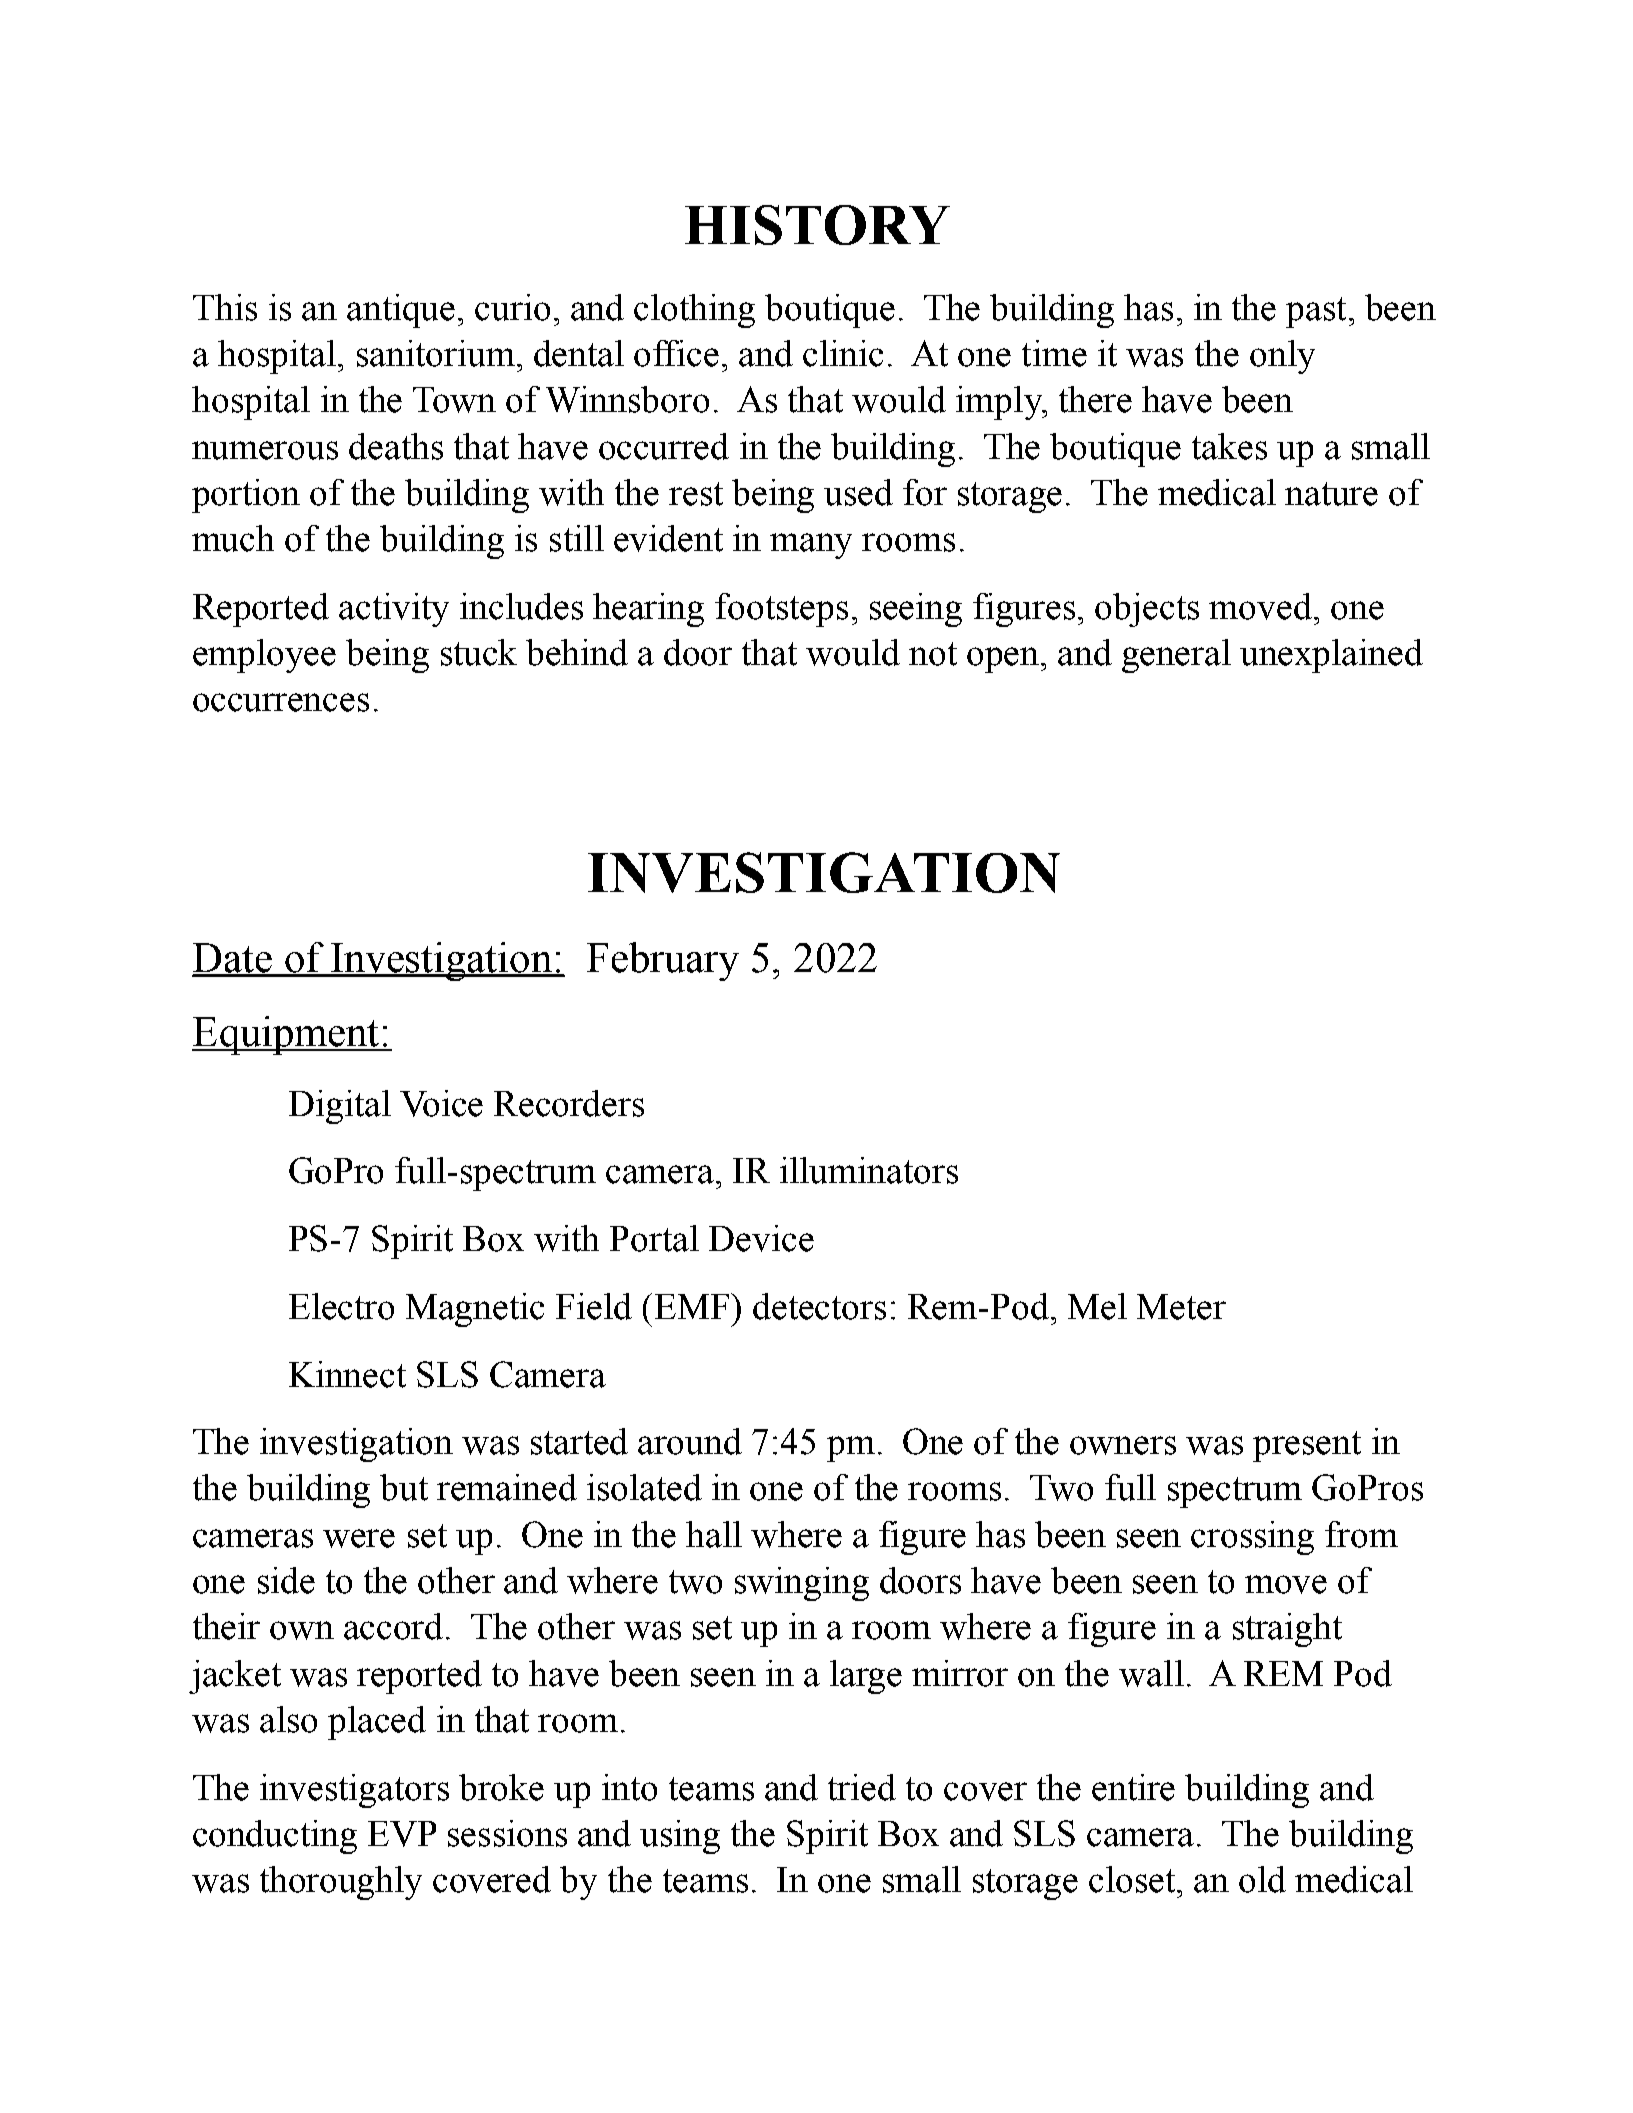  Describe the element at coordinates (819, 1306) in the screenshot. I see `detectors` at that location.
